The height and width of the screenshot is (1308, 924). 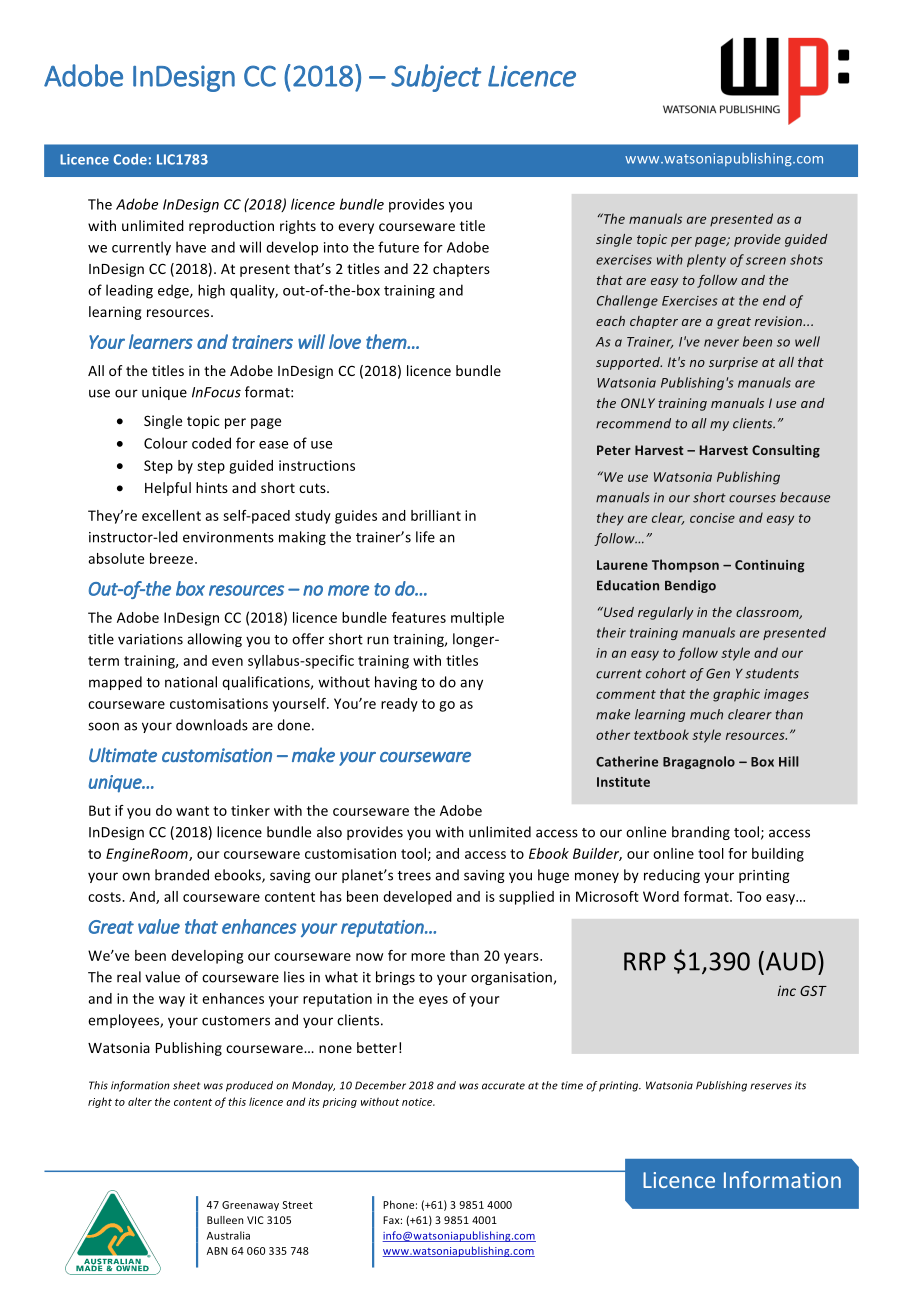 What do you see at coordinates (225, 1220) in the screenshot?
I see `Bulleen` at bounding box center [225, 1220].
